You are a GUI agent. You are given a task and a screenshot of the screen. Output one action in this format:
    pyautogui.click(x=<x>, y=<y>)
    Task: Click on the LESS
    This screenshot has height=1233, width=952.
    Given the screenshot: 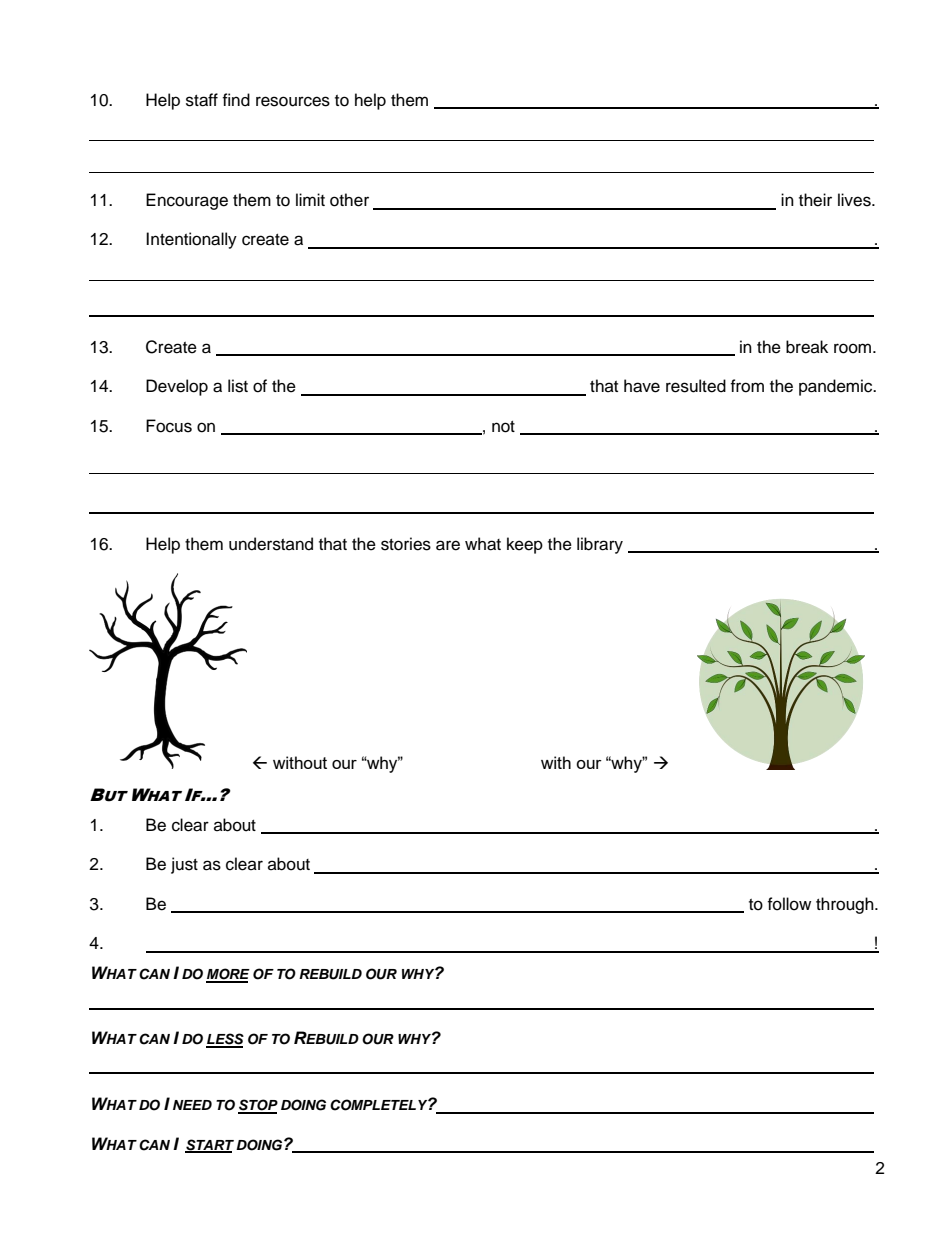 What is the action you would take?
    pyautogui.click(x=225, y=1040)
